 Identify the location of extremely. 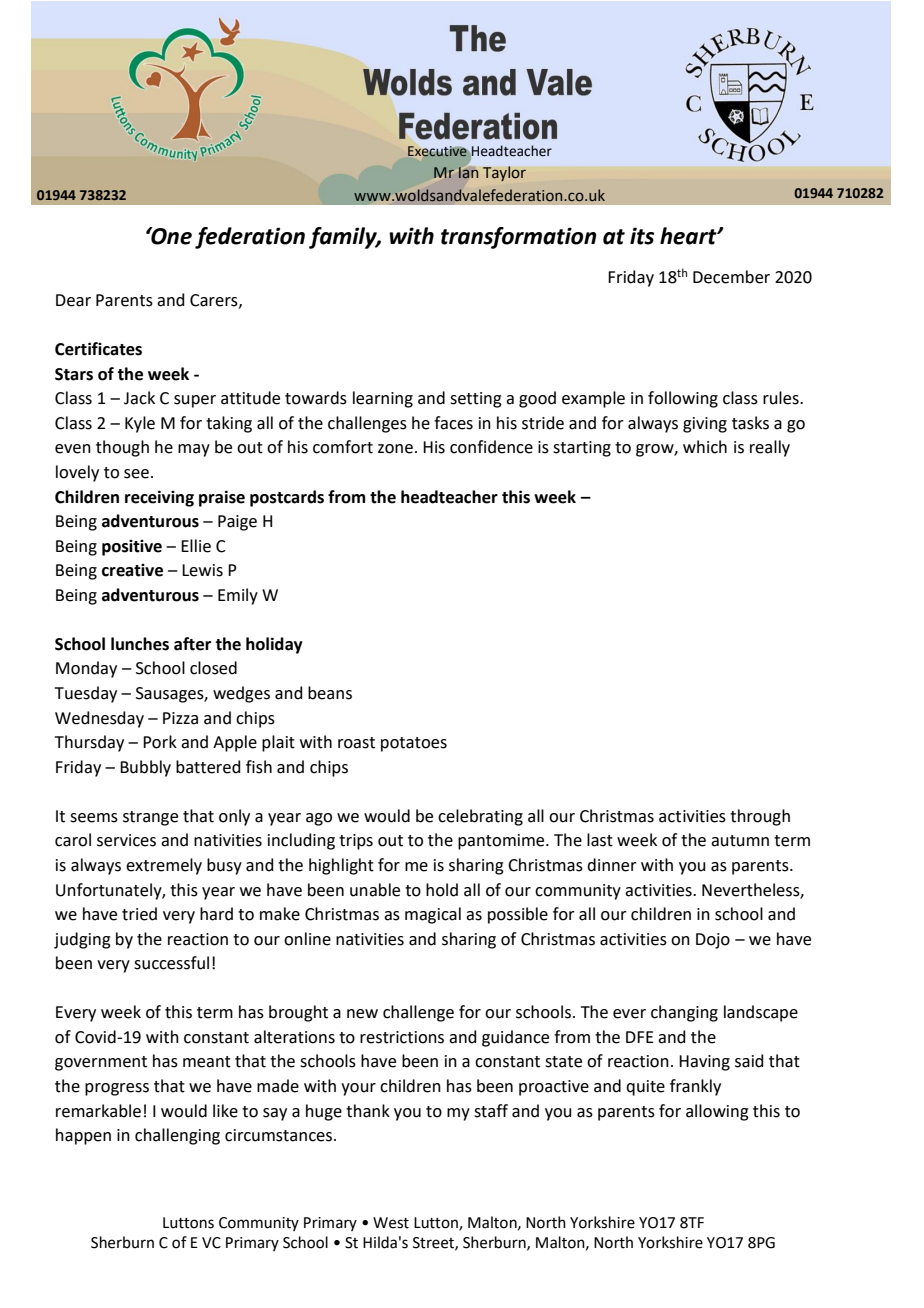
(164, 866).
